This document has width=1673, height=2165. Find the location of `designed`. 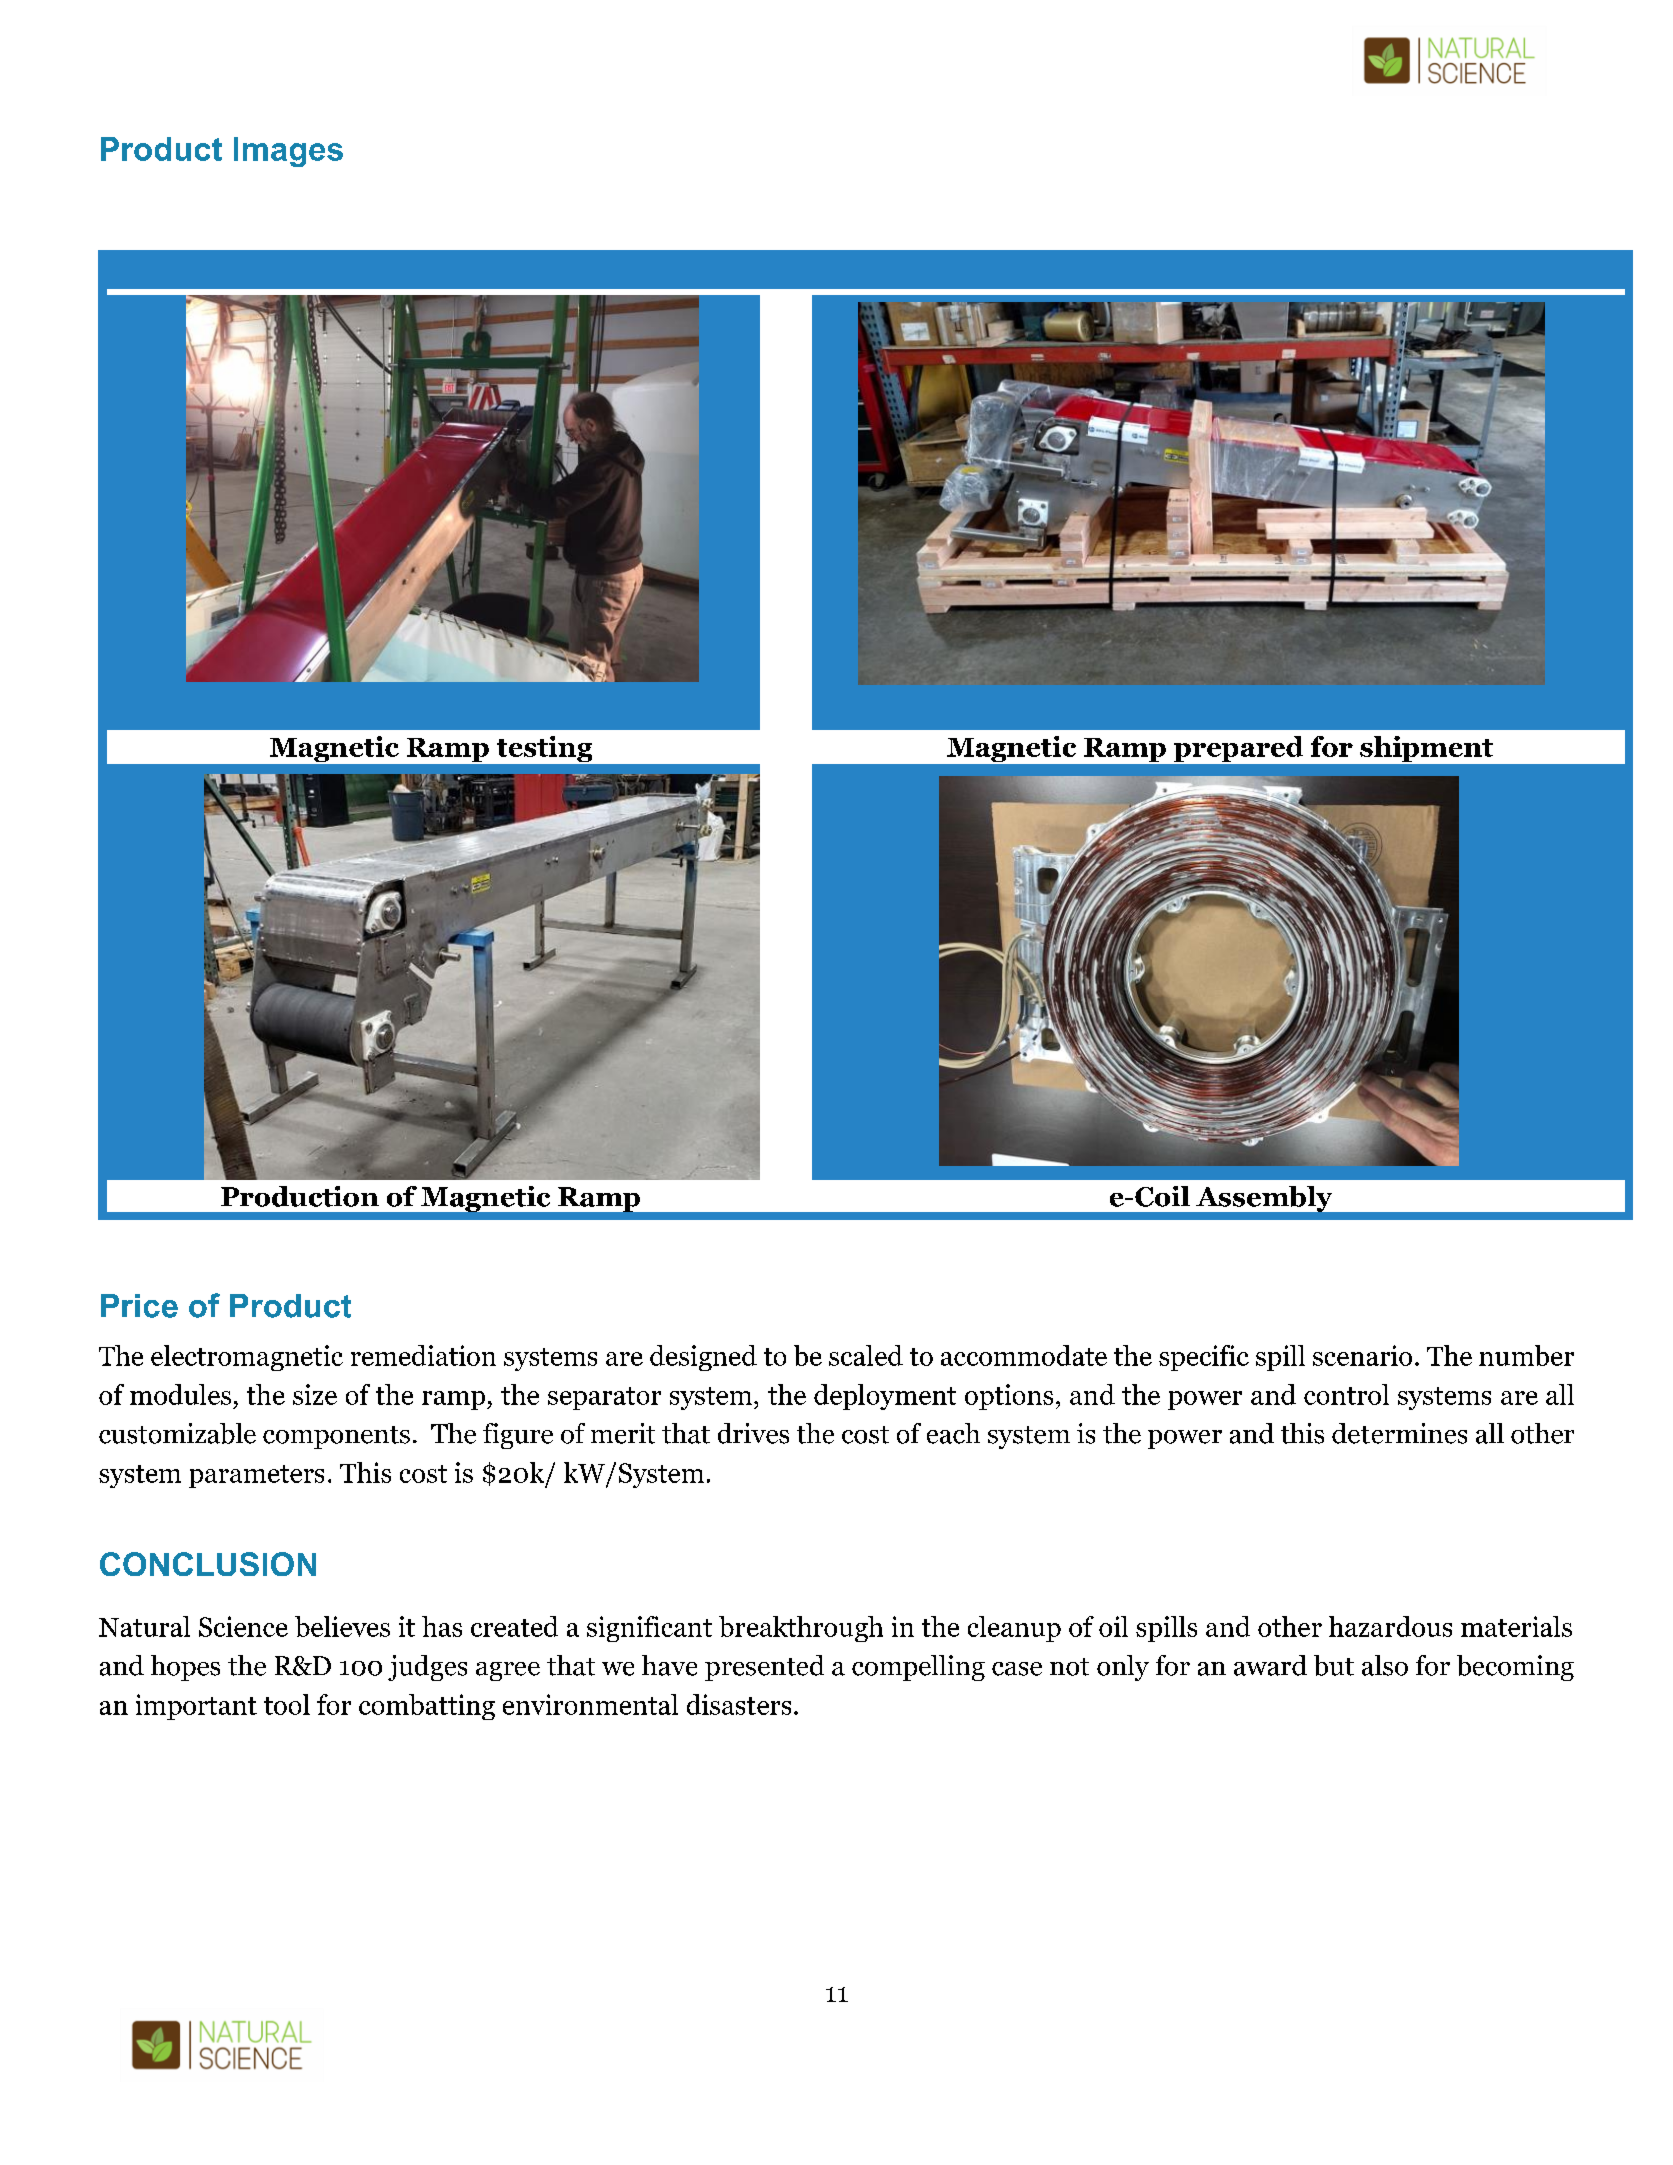

designed is located at coordinates (703, 1358).
